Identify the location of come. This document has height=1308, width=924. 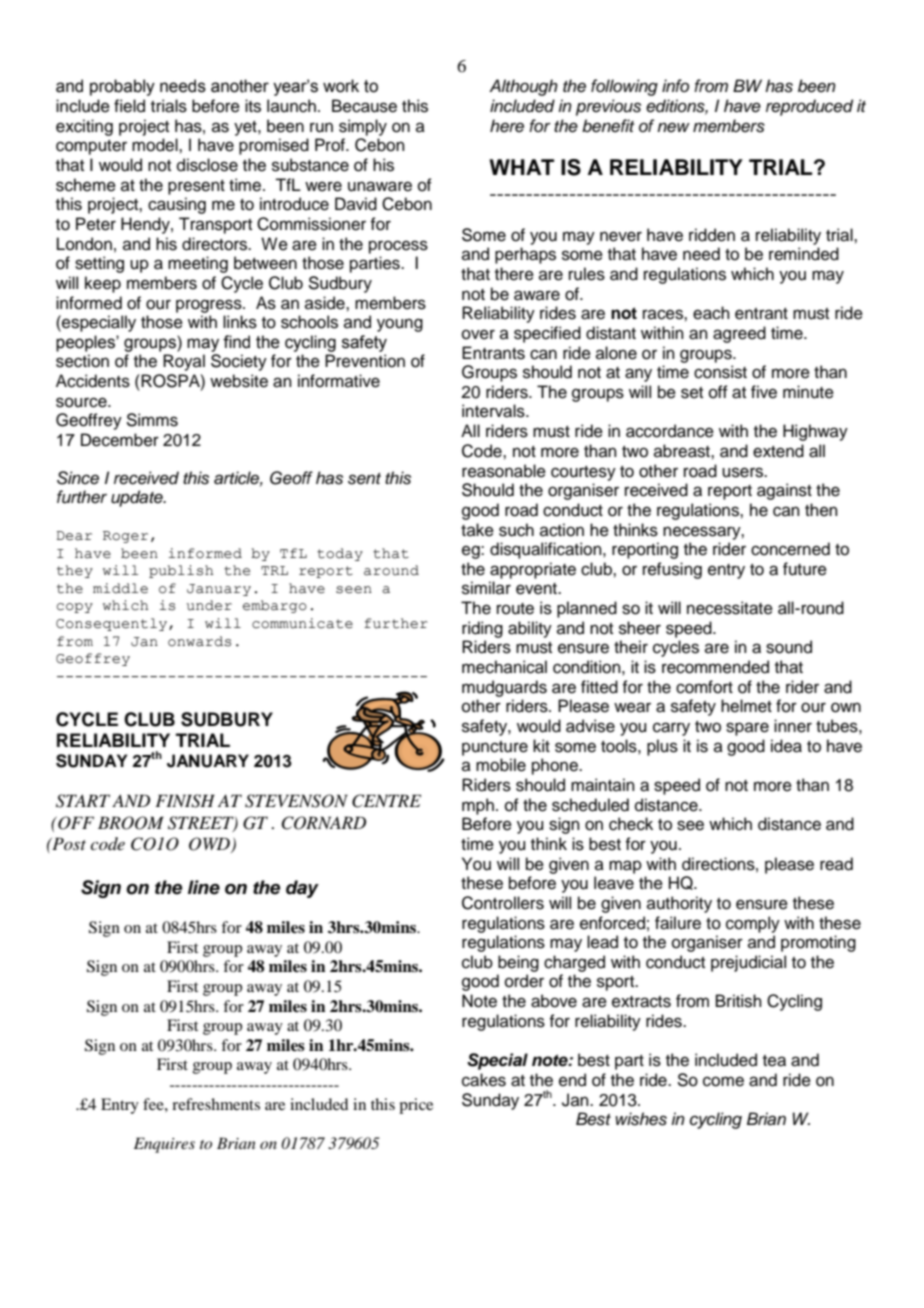
(723, 1081).
